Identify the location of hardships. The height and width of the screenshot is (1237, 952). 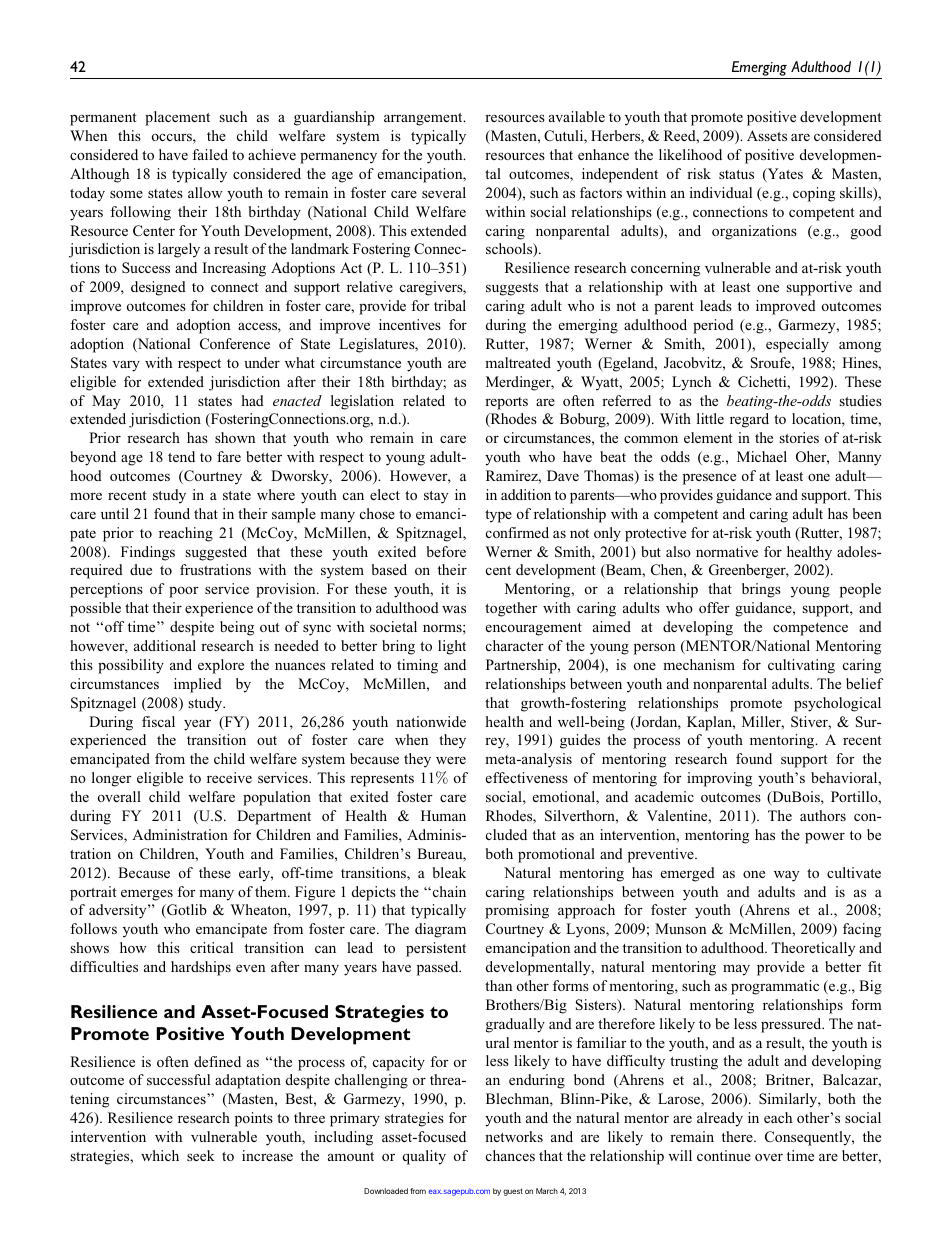
(201, 968).
